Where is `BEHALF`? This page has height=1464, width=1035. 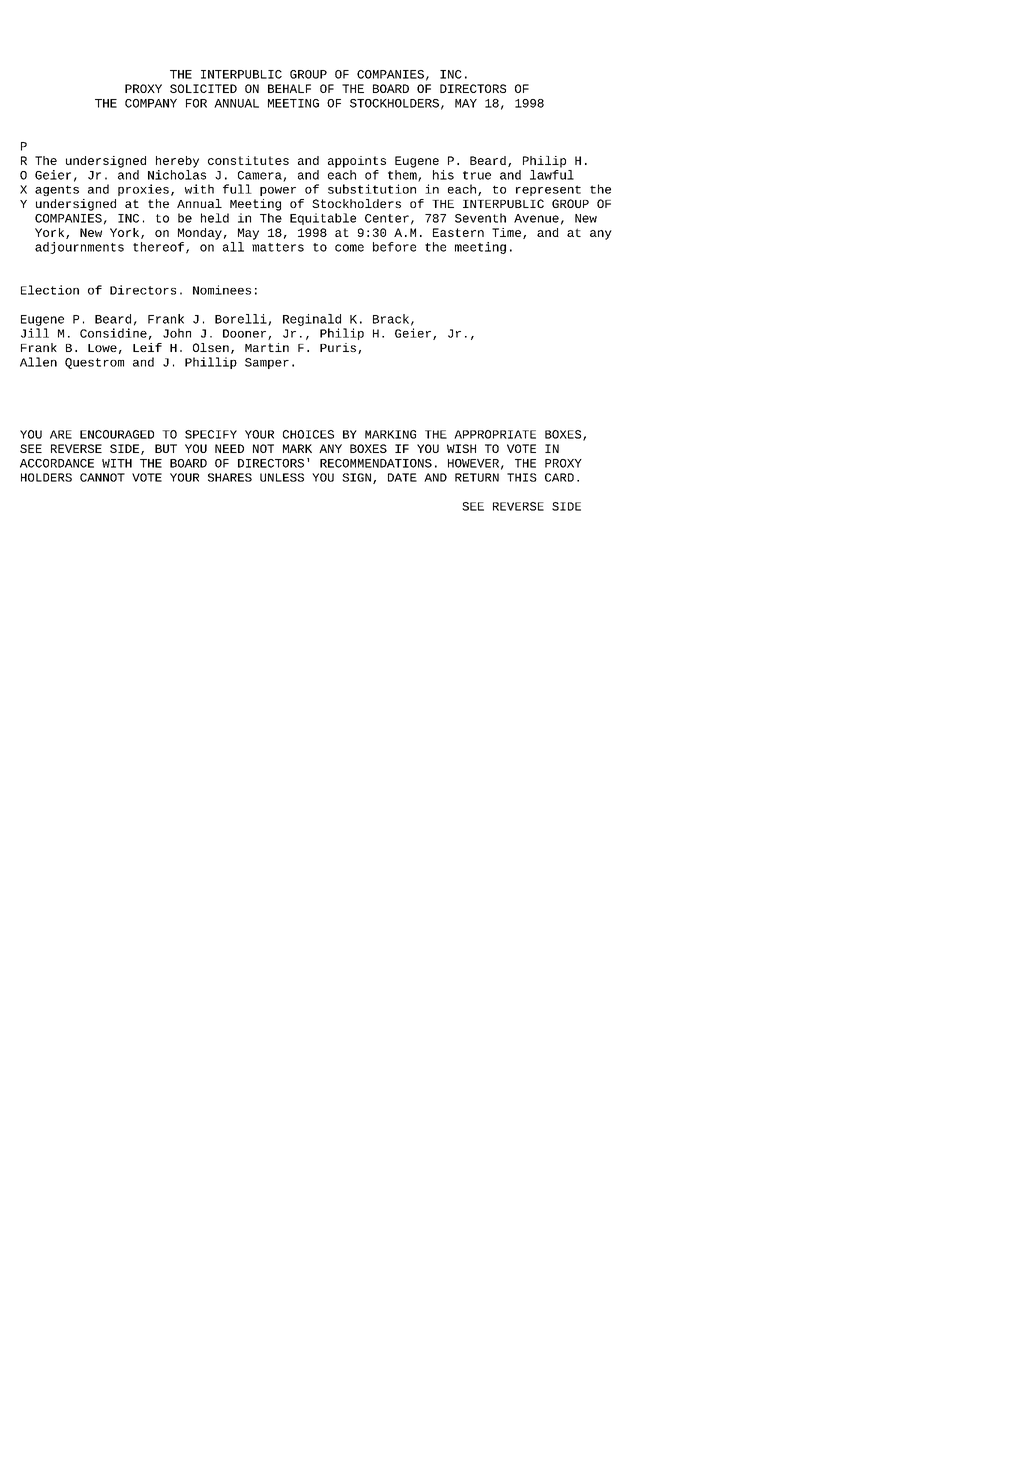
BEHALF is located at coordinates (289, 88).
